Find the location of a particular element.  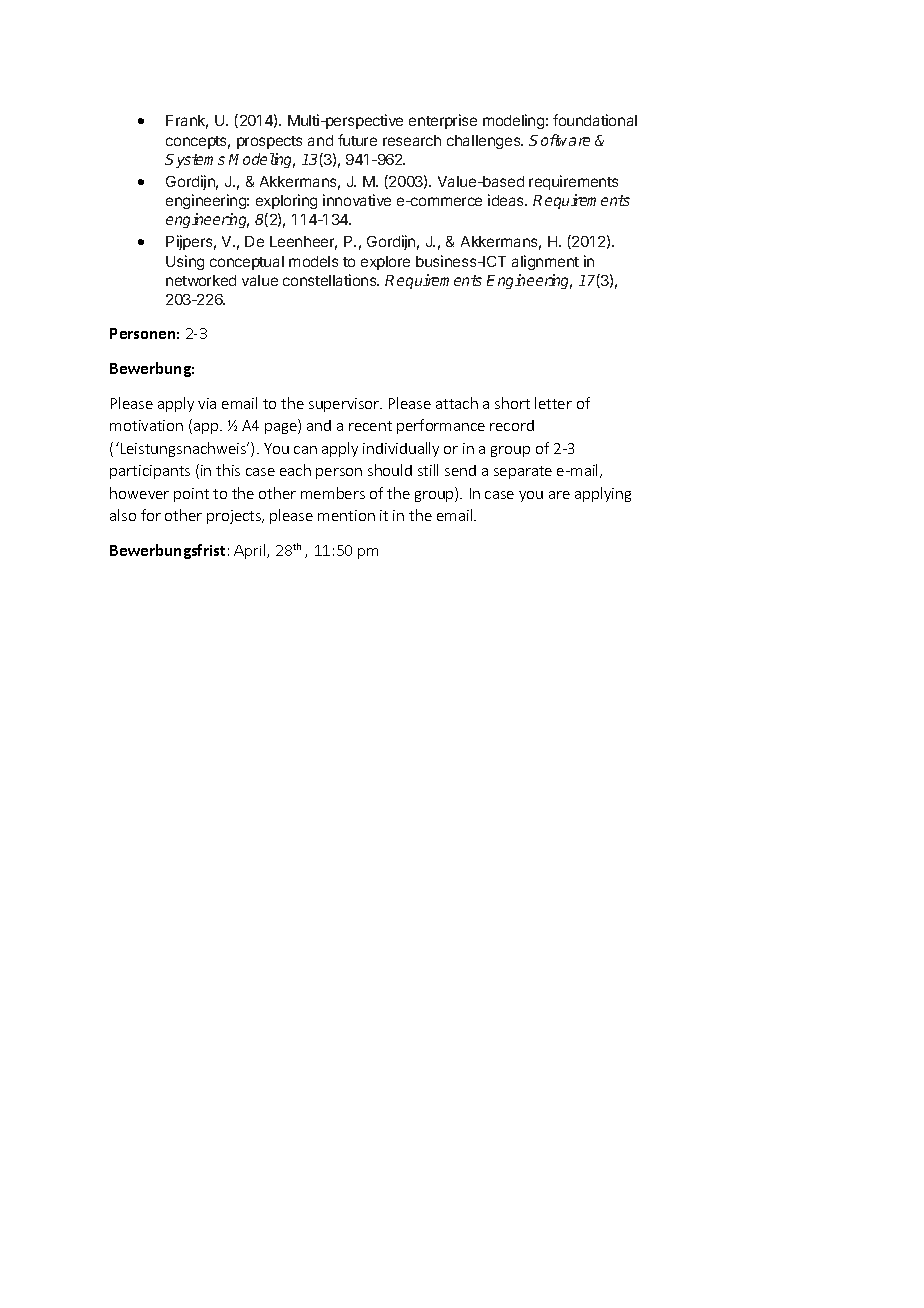

projects is located at coordinates (235, 517).
